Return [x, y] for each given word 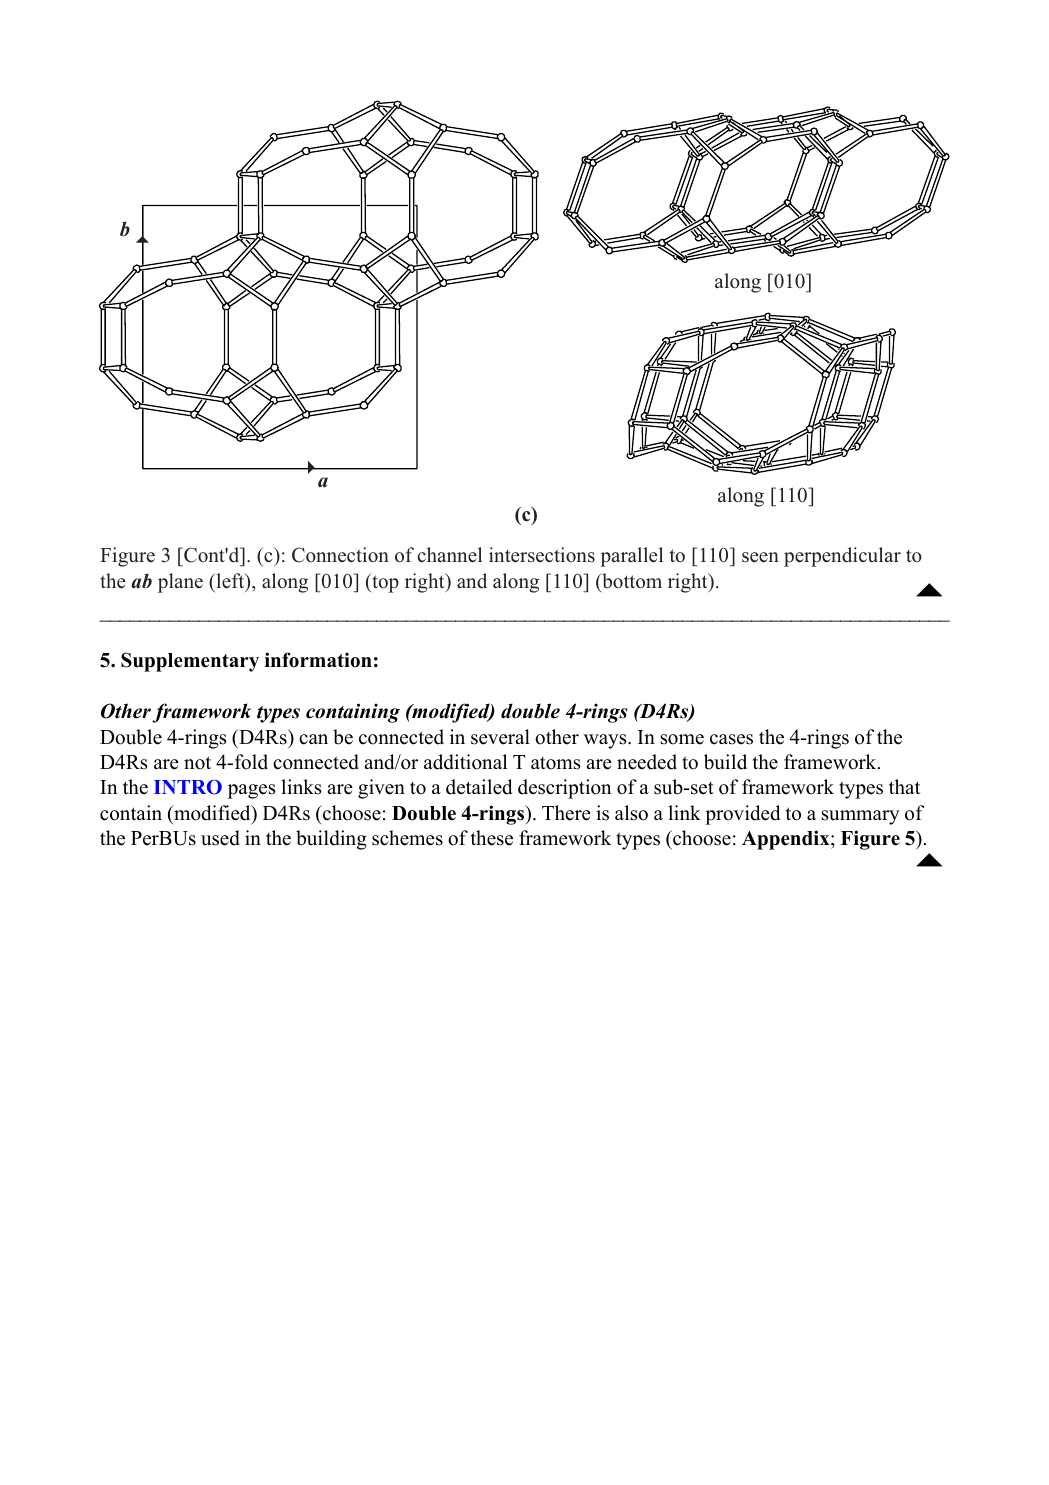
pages [252, 791]
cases [731, 739]
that [904, 786]
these [492, 838]
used [220, 838]
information [318, 660]
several [500, 737]
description [564, 789]
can [313, 739]
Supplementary [190, 662]
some [682, 739]
